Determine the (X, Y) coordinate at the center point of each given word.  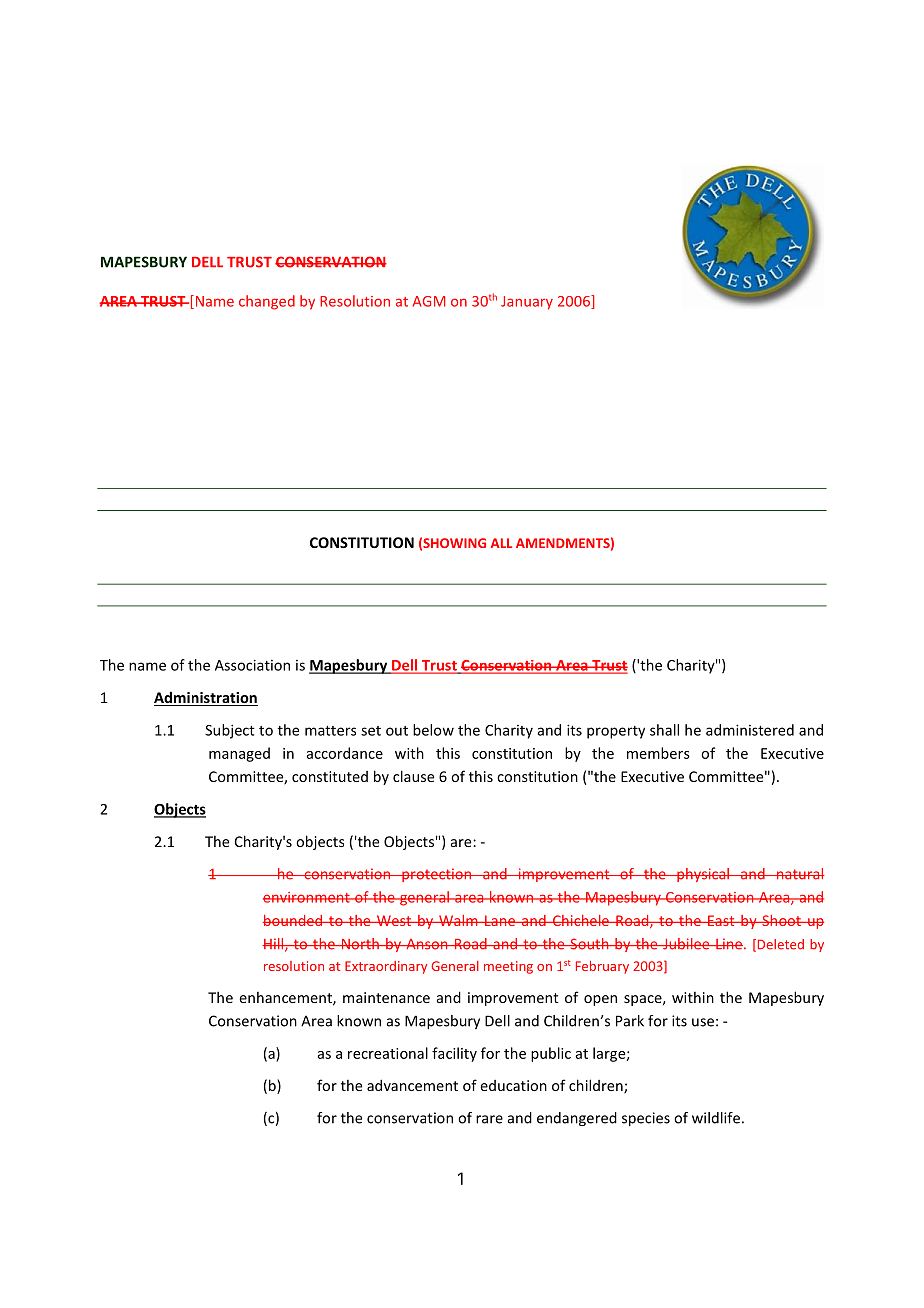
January (527, 303)
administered (750, 730)
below (433, 730)
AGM (429, 301)
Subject (230, 731)
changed (267, 302)
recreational (388, 1053)
